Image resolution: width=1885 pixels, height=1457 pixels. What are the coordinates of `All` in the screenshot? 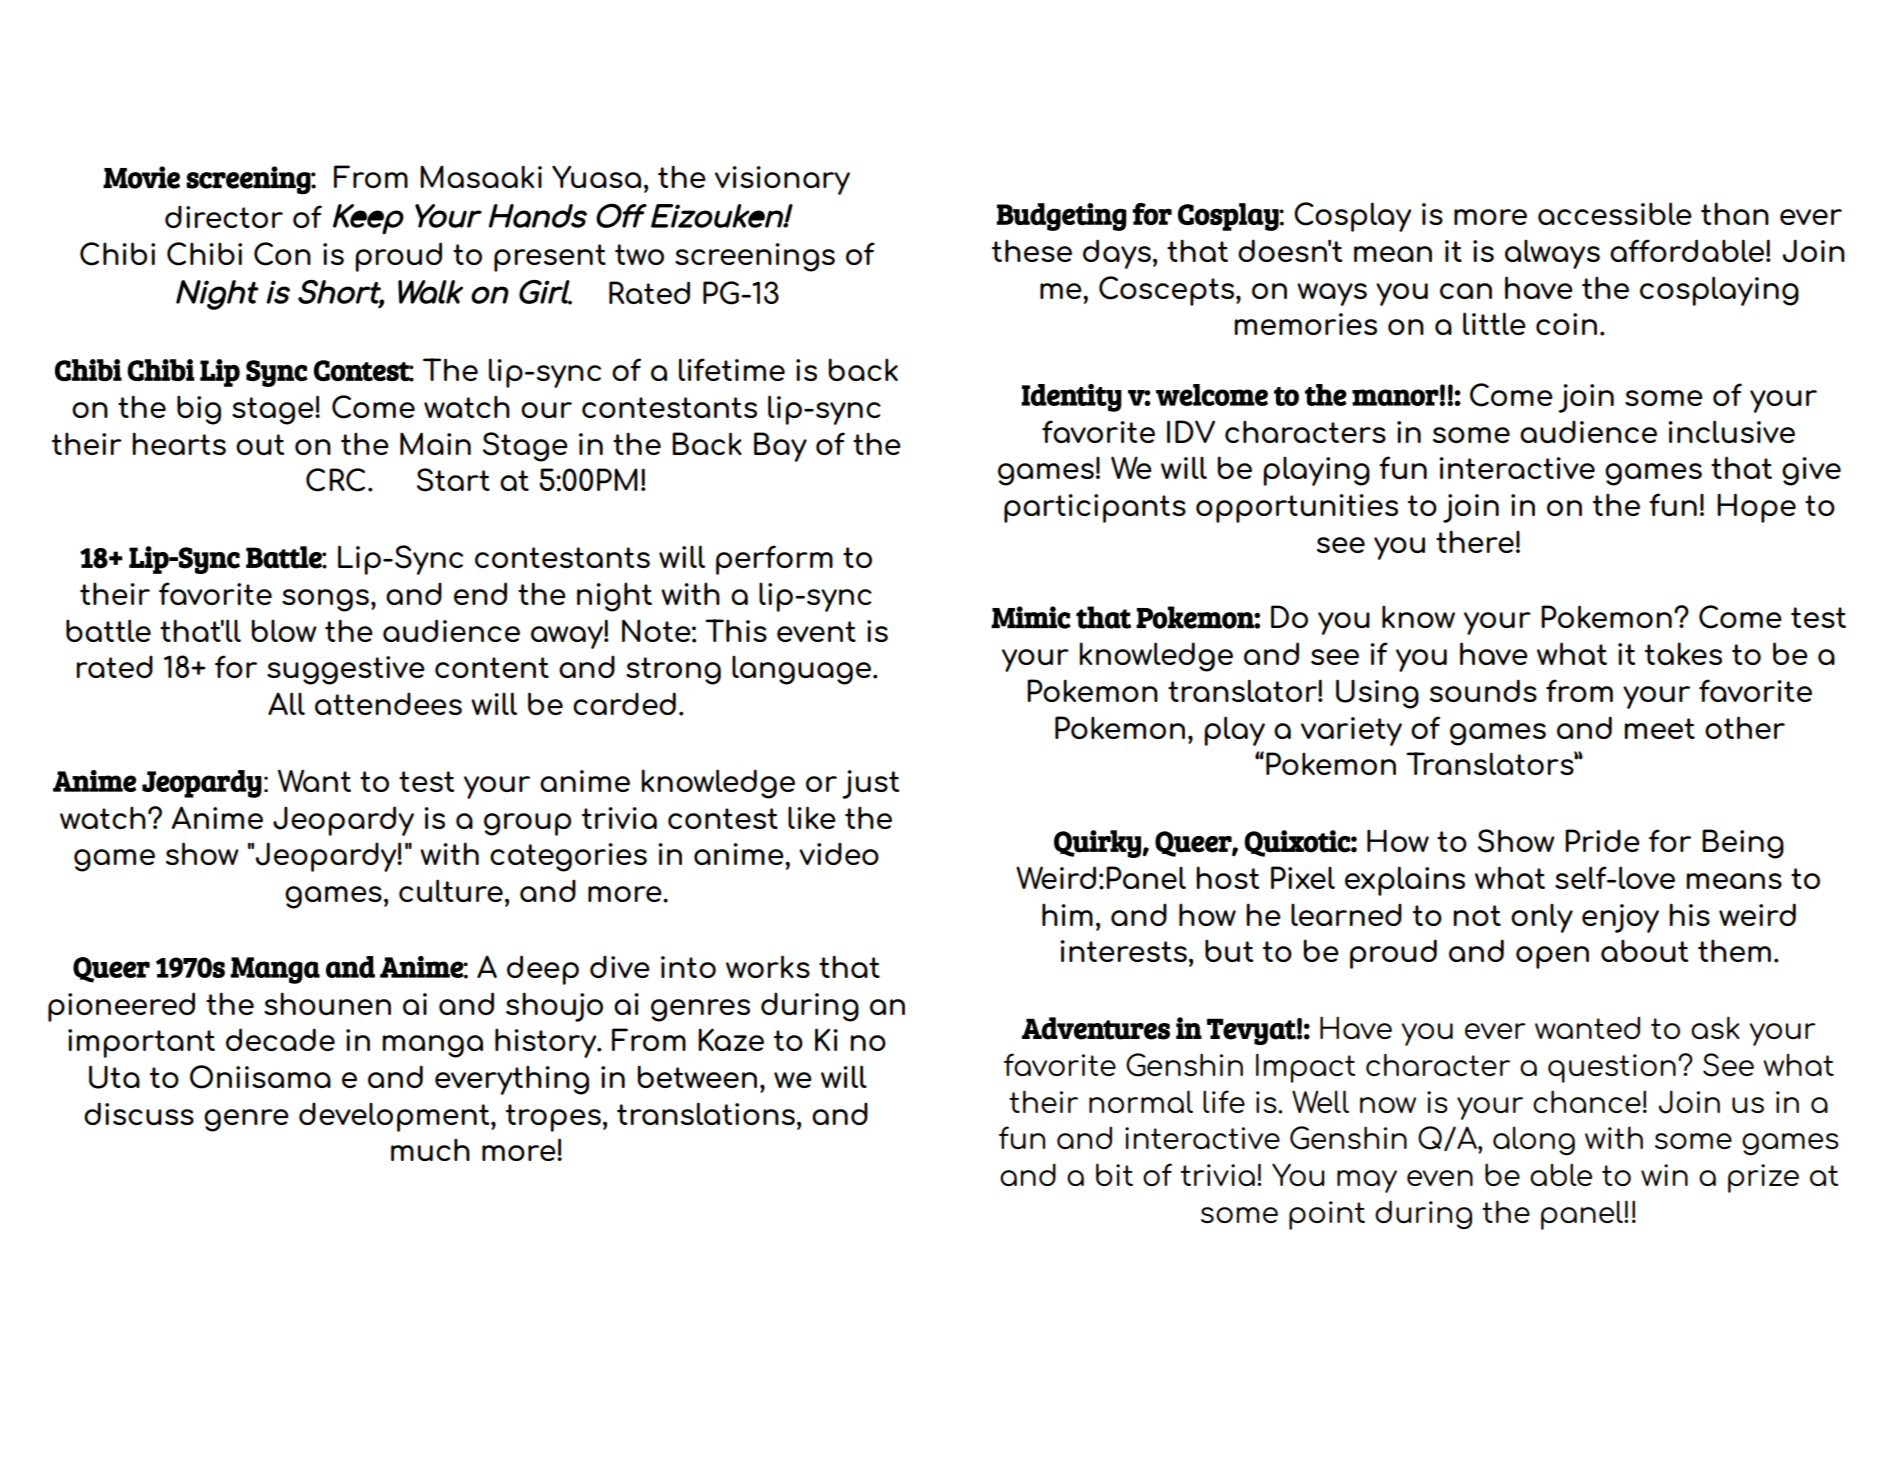 It's located at (286, 703).
